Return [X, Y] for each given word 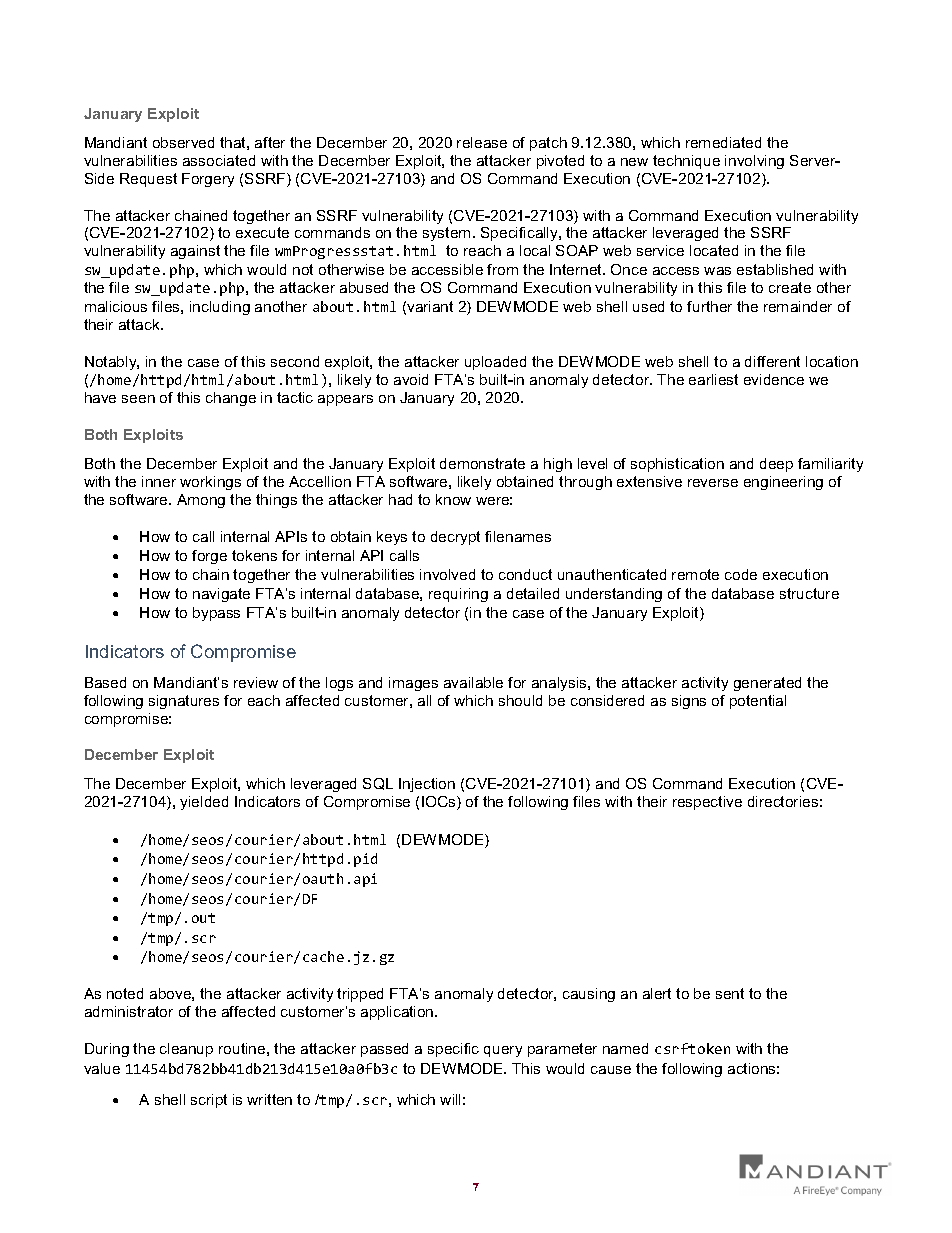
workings [210, 483]
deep [776, 465]
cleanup [186, 1050]
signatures [184, 702]
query [503, 1051]
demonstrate [482, 463]
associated [219, 160]
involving [754, 162]
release [482, 142]
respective [707, 803]
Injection [427, 785]
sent [730, 993]
